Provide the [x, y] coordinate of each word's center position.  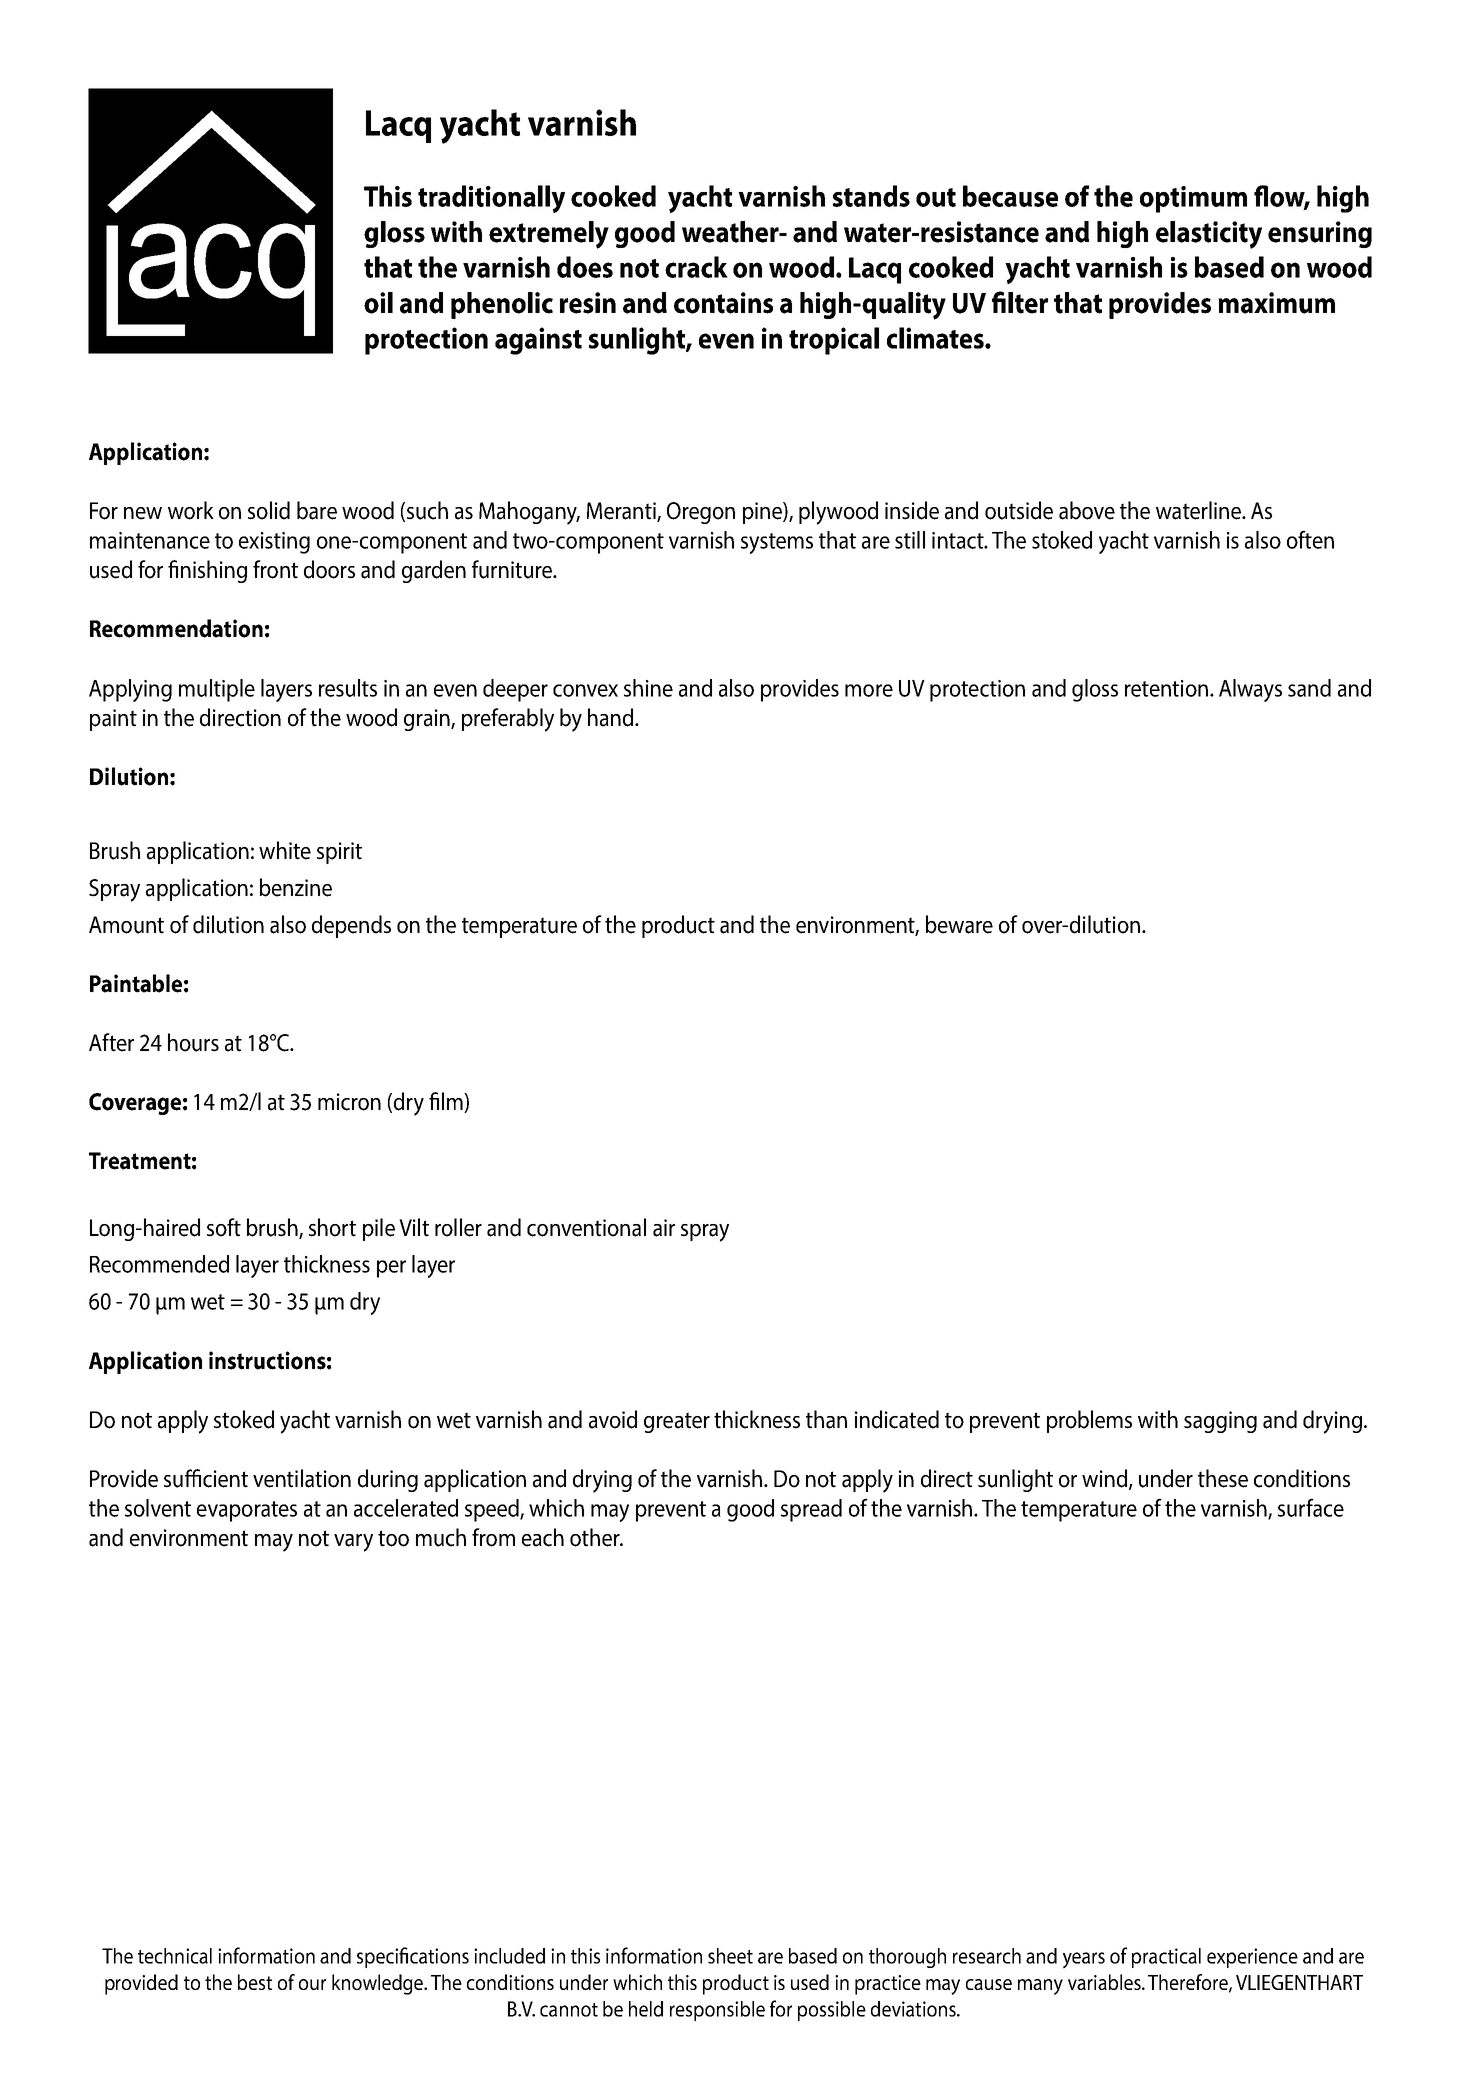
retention [1166, 688]
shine [648, 688]
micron [349, 1102]
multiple [217, 690]
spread [811, 1510]
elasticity [1209, 235]
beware [959, 924]
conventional [586, 1227]
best [255, 1982]
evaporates [247, 1511]
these [1223, 1478]
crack [696, 267]
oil [378, 303]
